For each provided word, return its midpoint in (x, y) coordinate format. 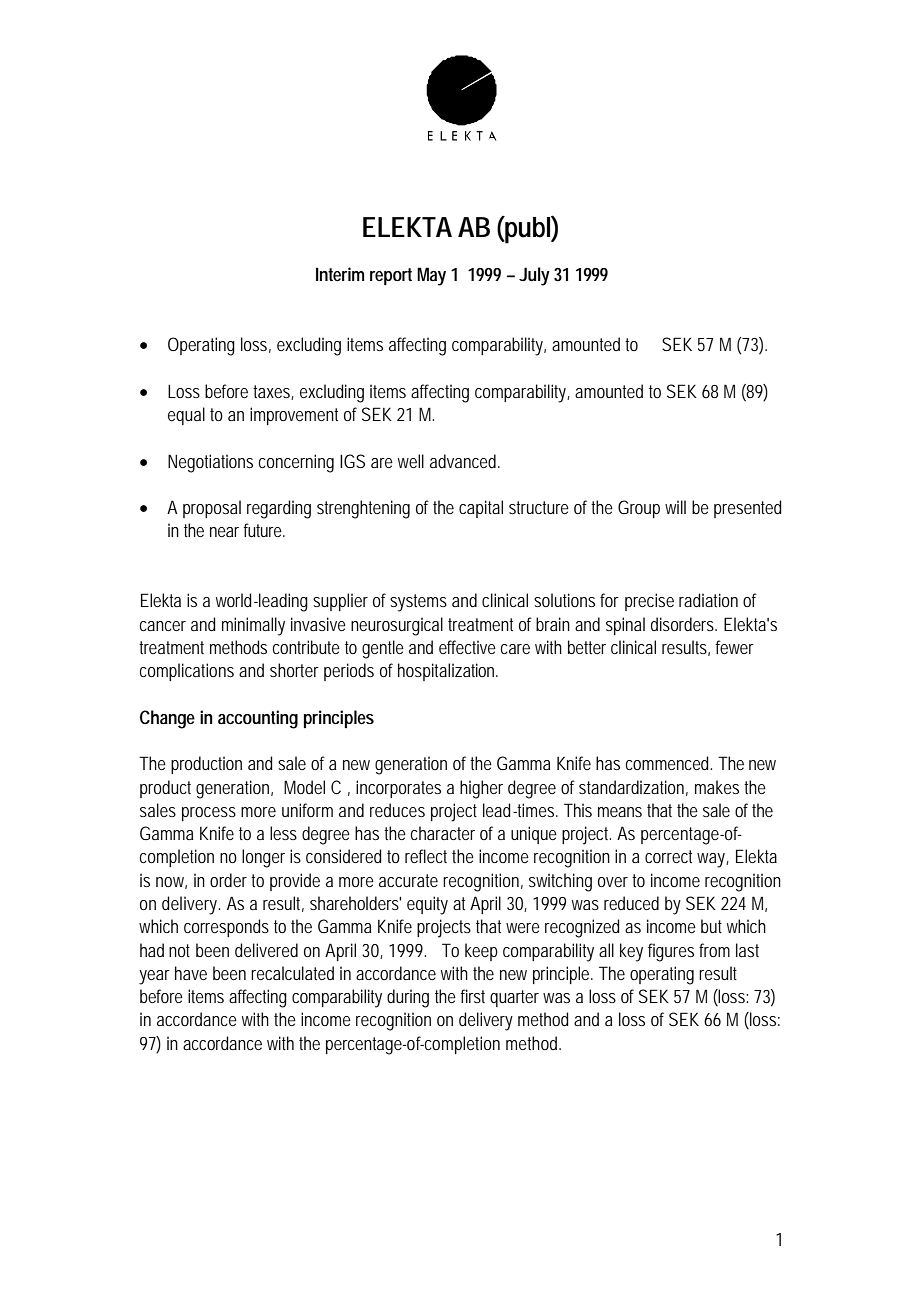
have (191, 973)
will (675, 507)
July (534, 276)
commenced (669, 763)
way (713, 860)
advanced (465, 461)
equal (186, 416)
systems (418, 603)
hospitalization (448, 672)
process (209, 814)
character (443, 833)
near (224, 532)
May (431, 276)
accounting (258, 719)
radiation (708, 600)
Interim (340, 274)
